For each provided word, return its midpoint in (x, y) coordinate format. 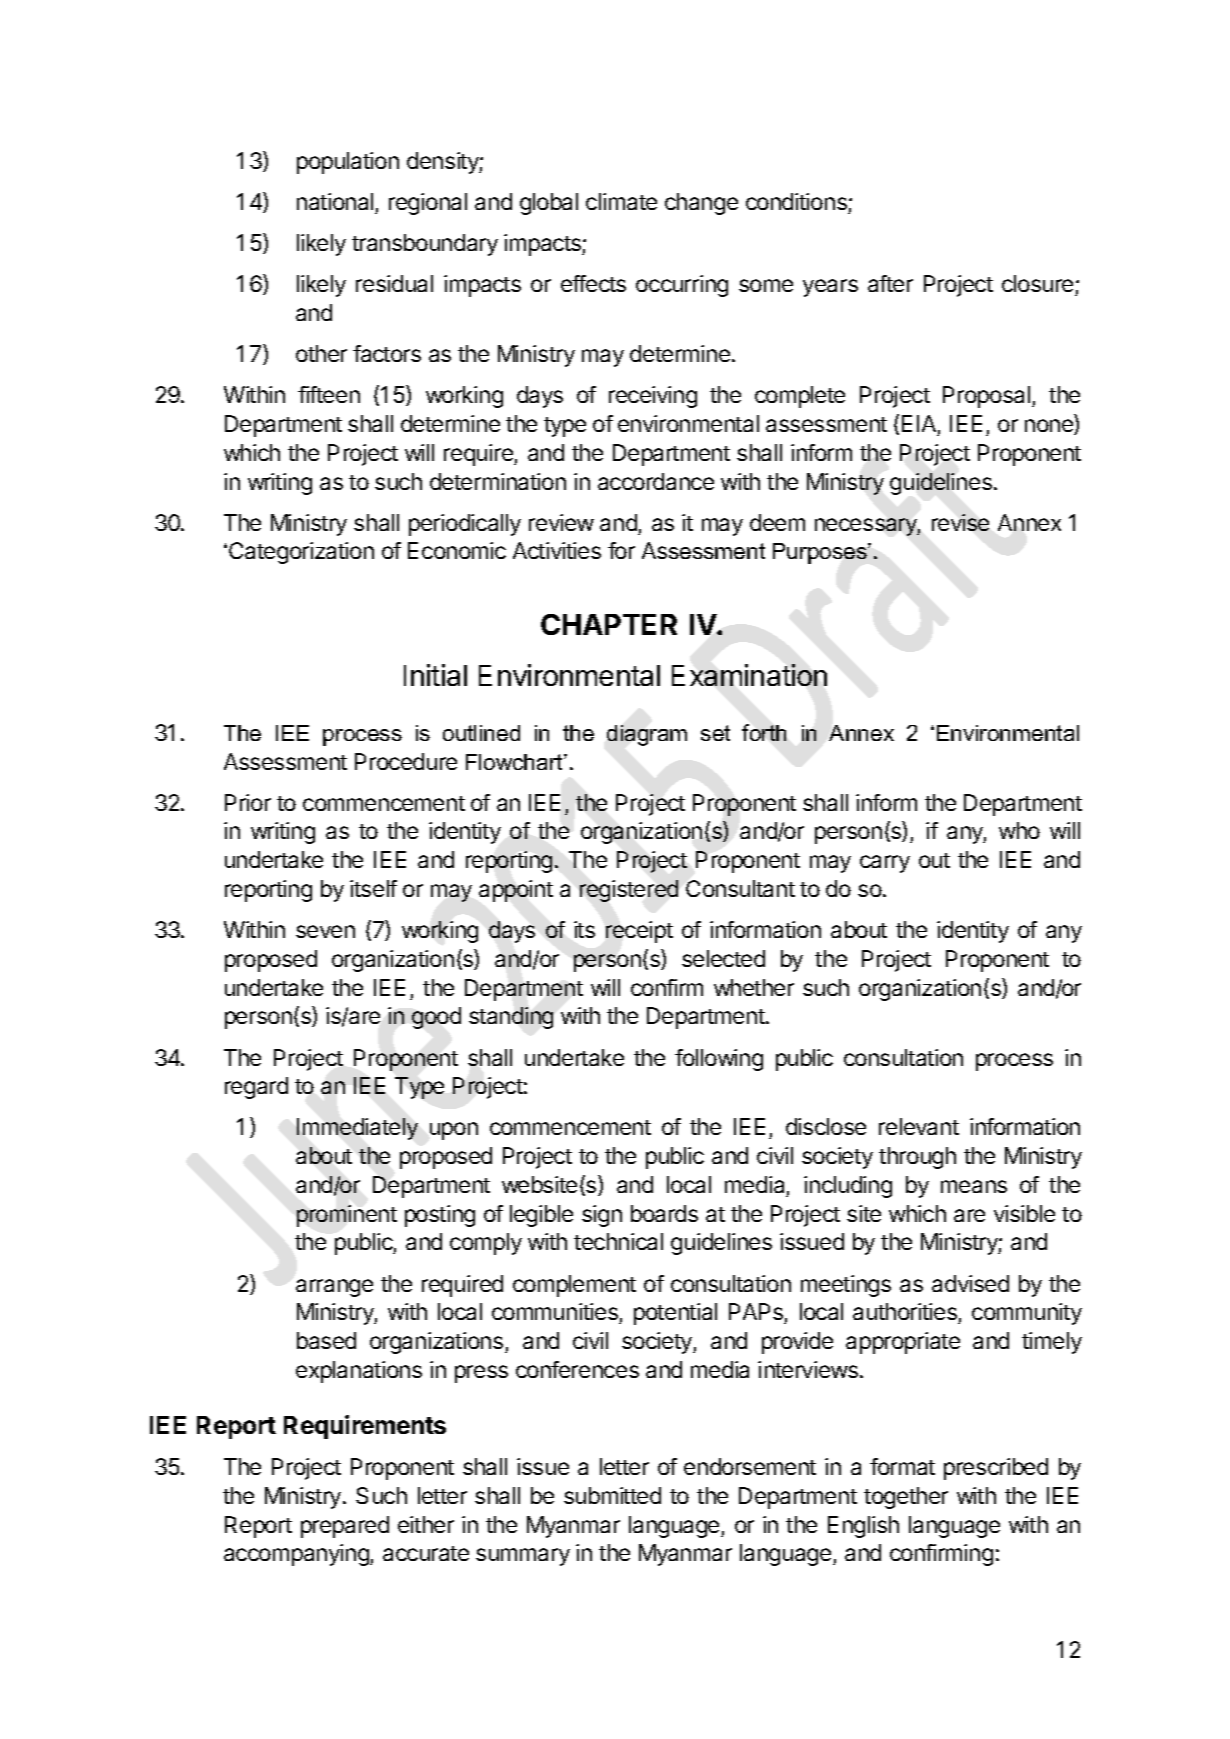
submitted (612, 1495)
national (335, 201)
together (906, 1498)
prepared (345, 1527)
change (701, 204)
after (890, 283)
